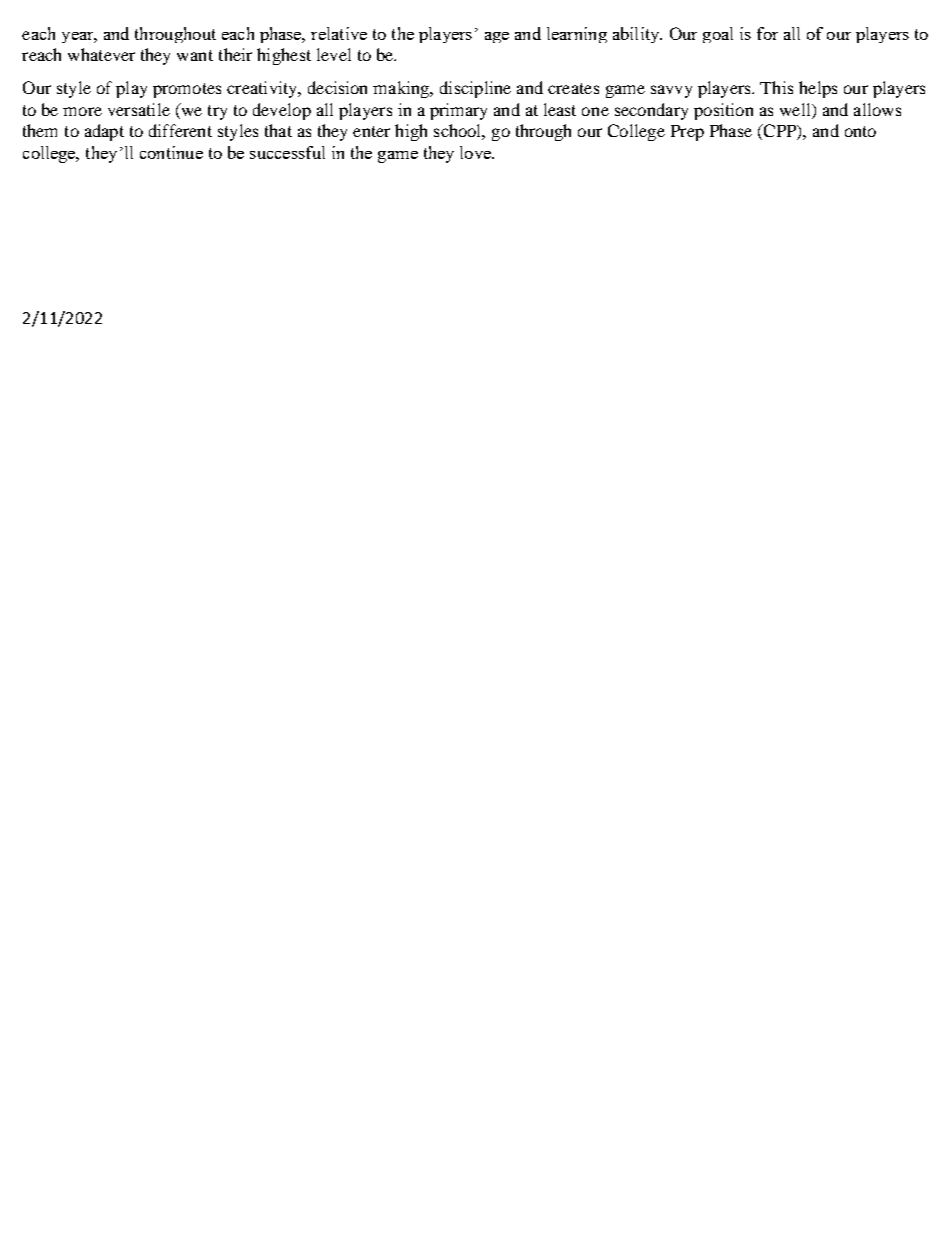 Image resolution: width=952 pixels, height=1233 pixels. Describe the element at coordinates (818, 89) in the screenshot. I see `helps` at that location.
